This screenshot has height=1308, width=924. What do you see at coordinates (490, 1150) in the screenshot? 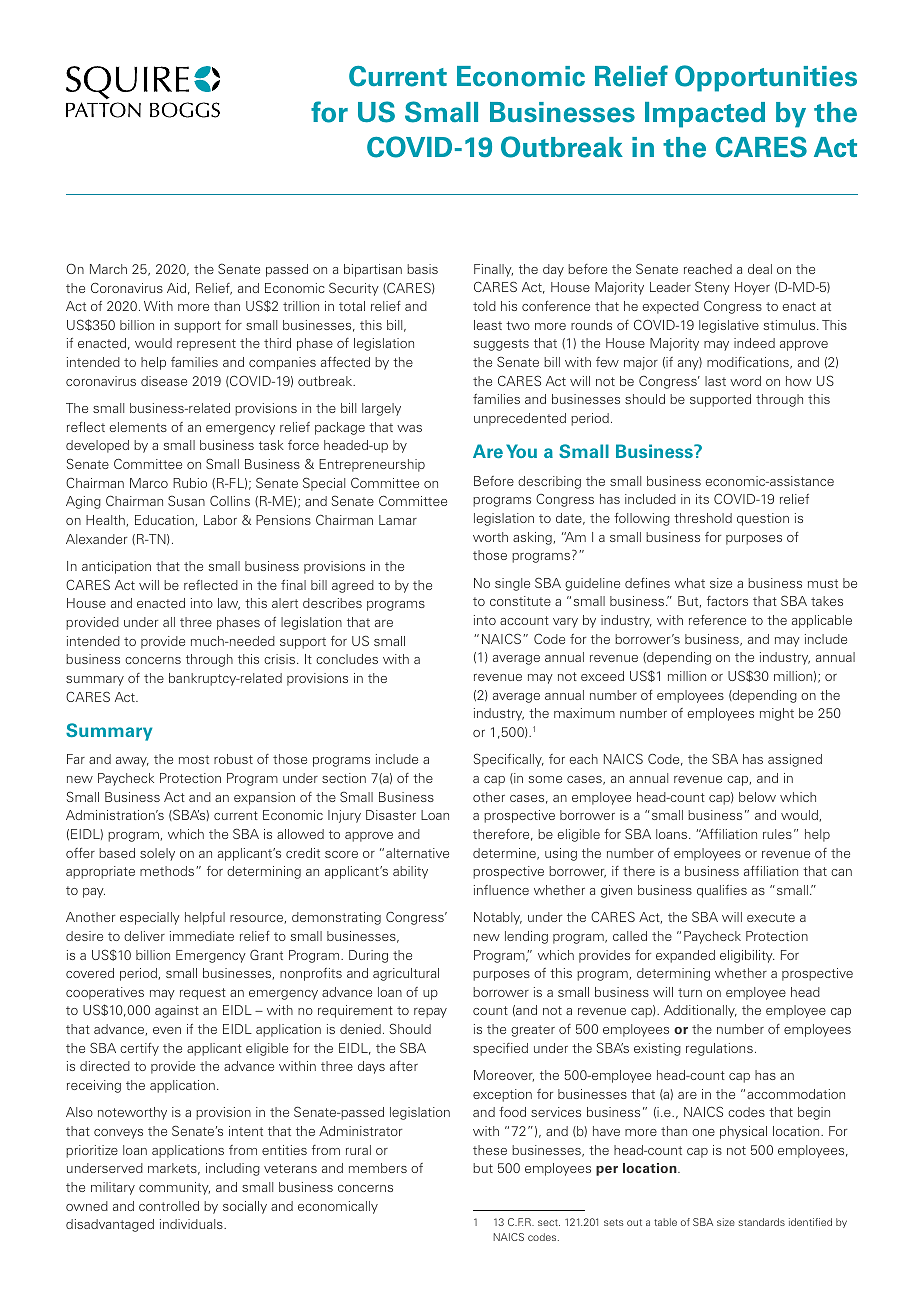
I see `these` at bounding box center [490, 1150].
